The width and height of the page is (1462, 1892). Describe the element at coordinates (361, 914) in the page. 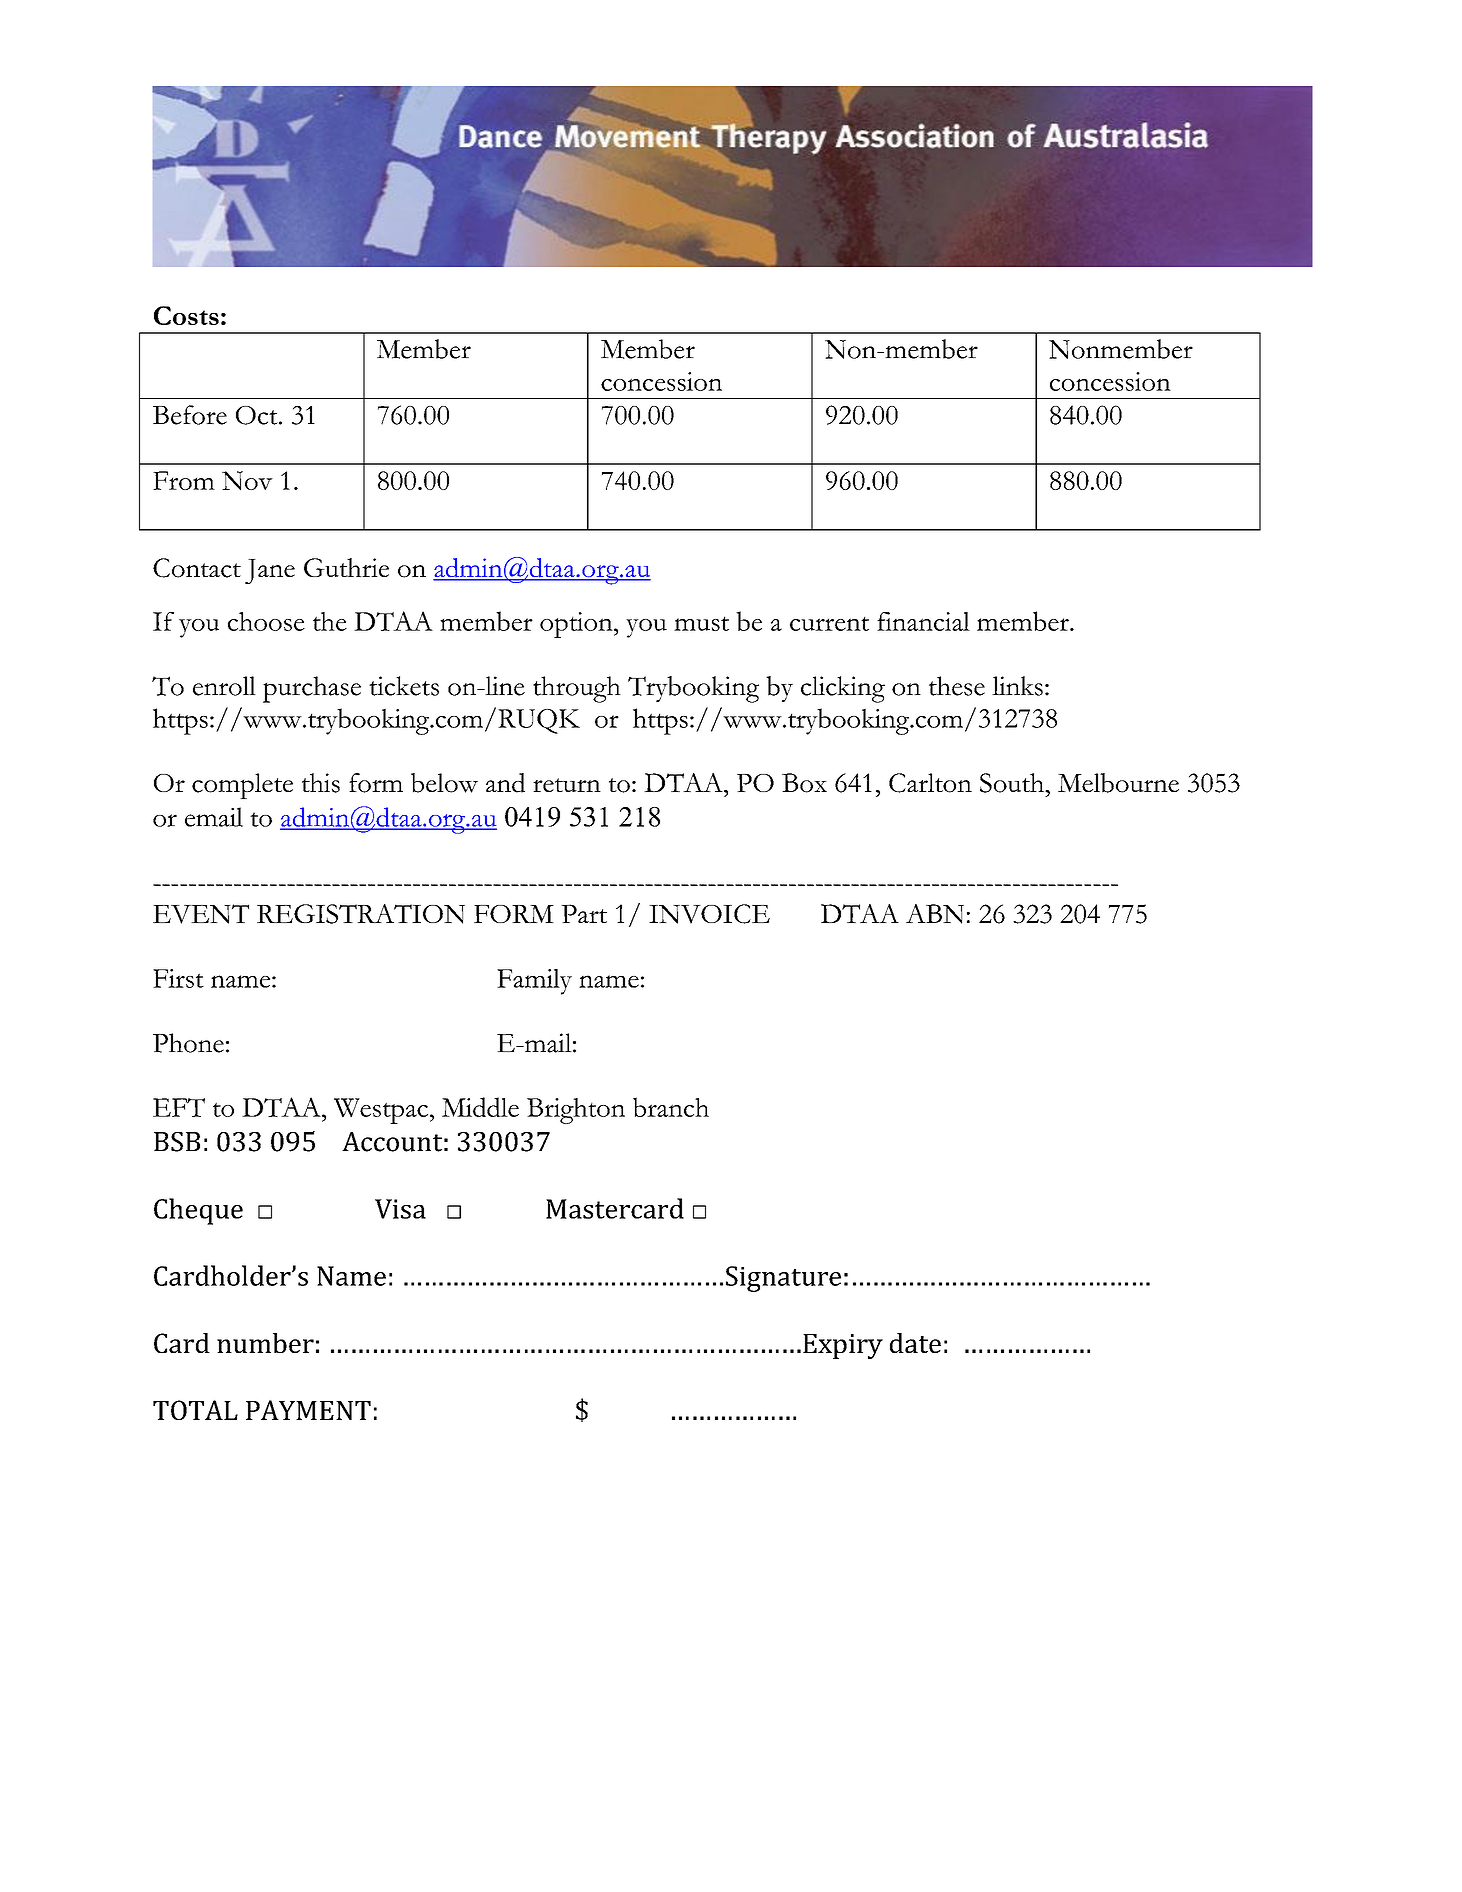

I see `REGISTRATION` at that location.
